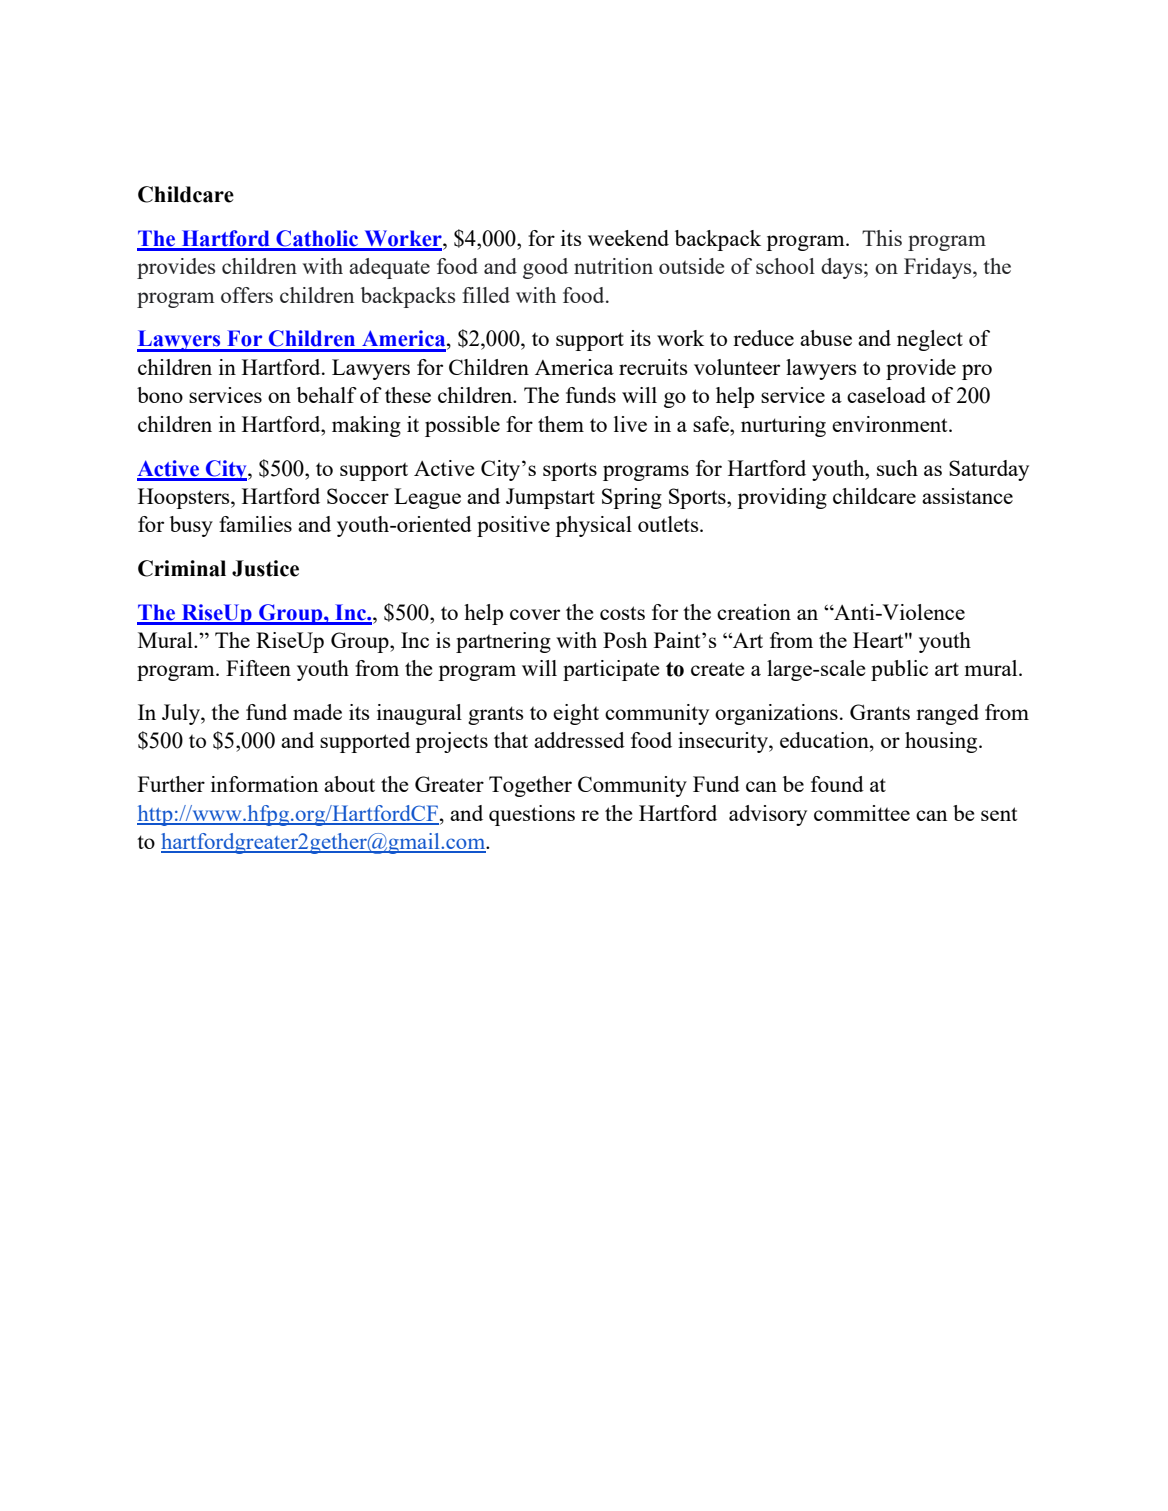 The image size is (1168, 1511). I want to click on physical, so click(593, 526).
